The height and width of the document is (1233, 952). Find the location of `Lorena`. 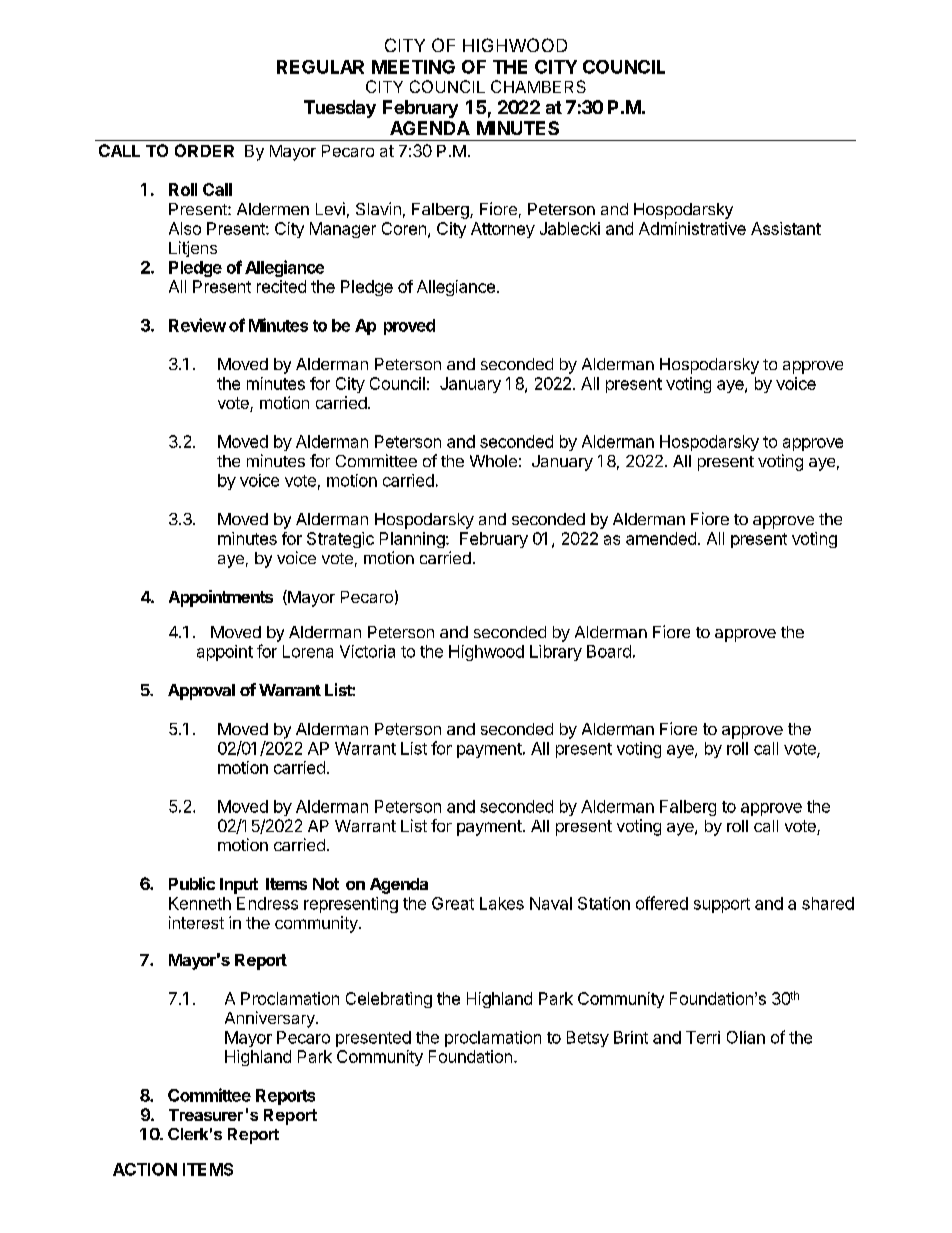

Lorena is located at coordinates (308, 651).
